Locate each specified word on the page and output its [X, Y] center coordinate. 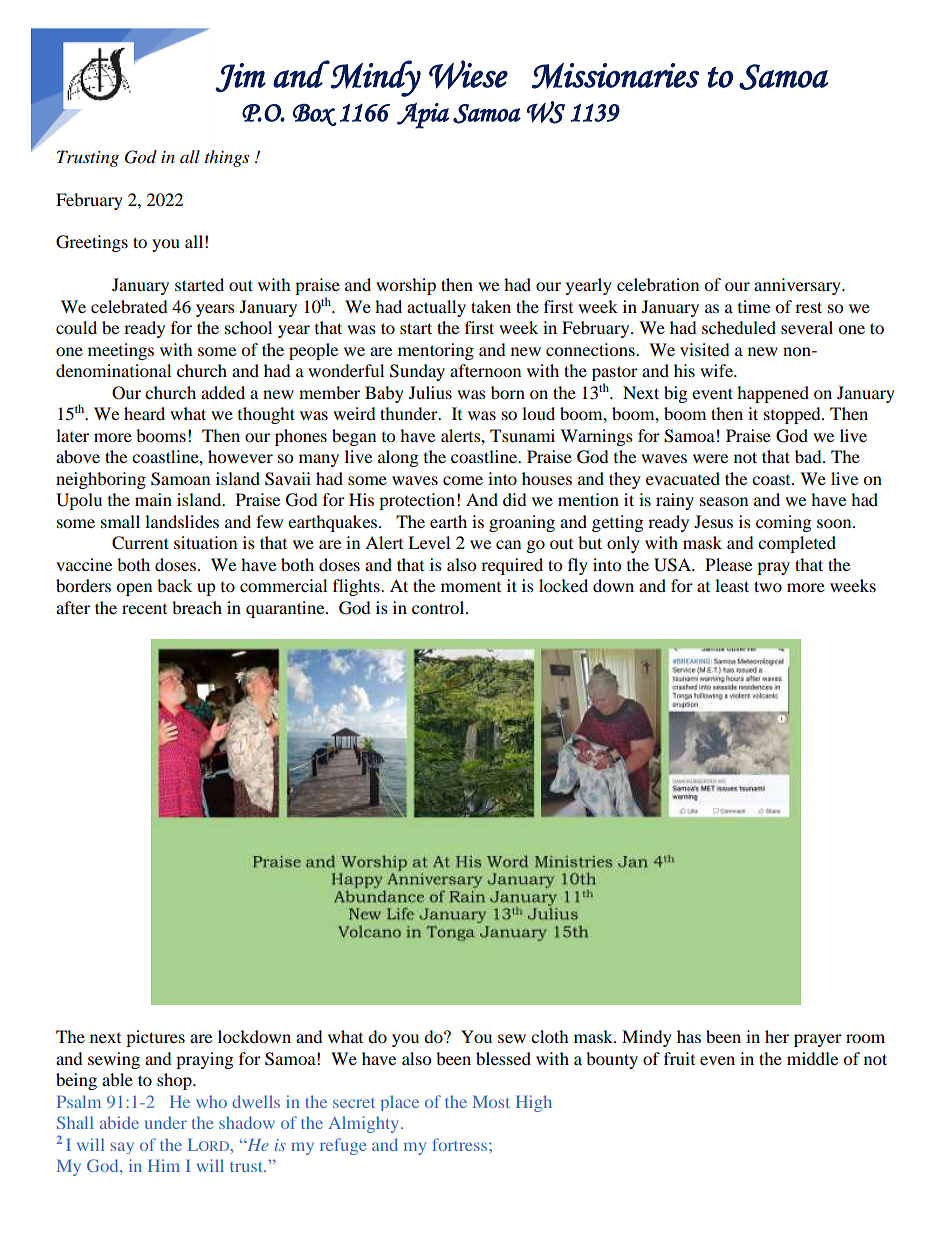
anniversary [798, 286]
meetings [121, 351]
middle [812, 1058]
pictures [155, 1038]
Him [164, 1165]
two [768, 586]
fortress [460, 1144]
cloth [550, 1036]
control [439, 607]
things [227, 158]
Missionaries [615, 76]
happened [773, 394]
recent [144, 609]
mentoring [436, 351]
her [777, 1036]
